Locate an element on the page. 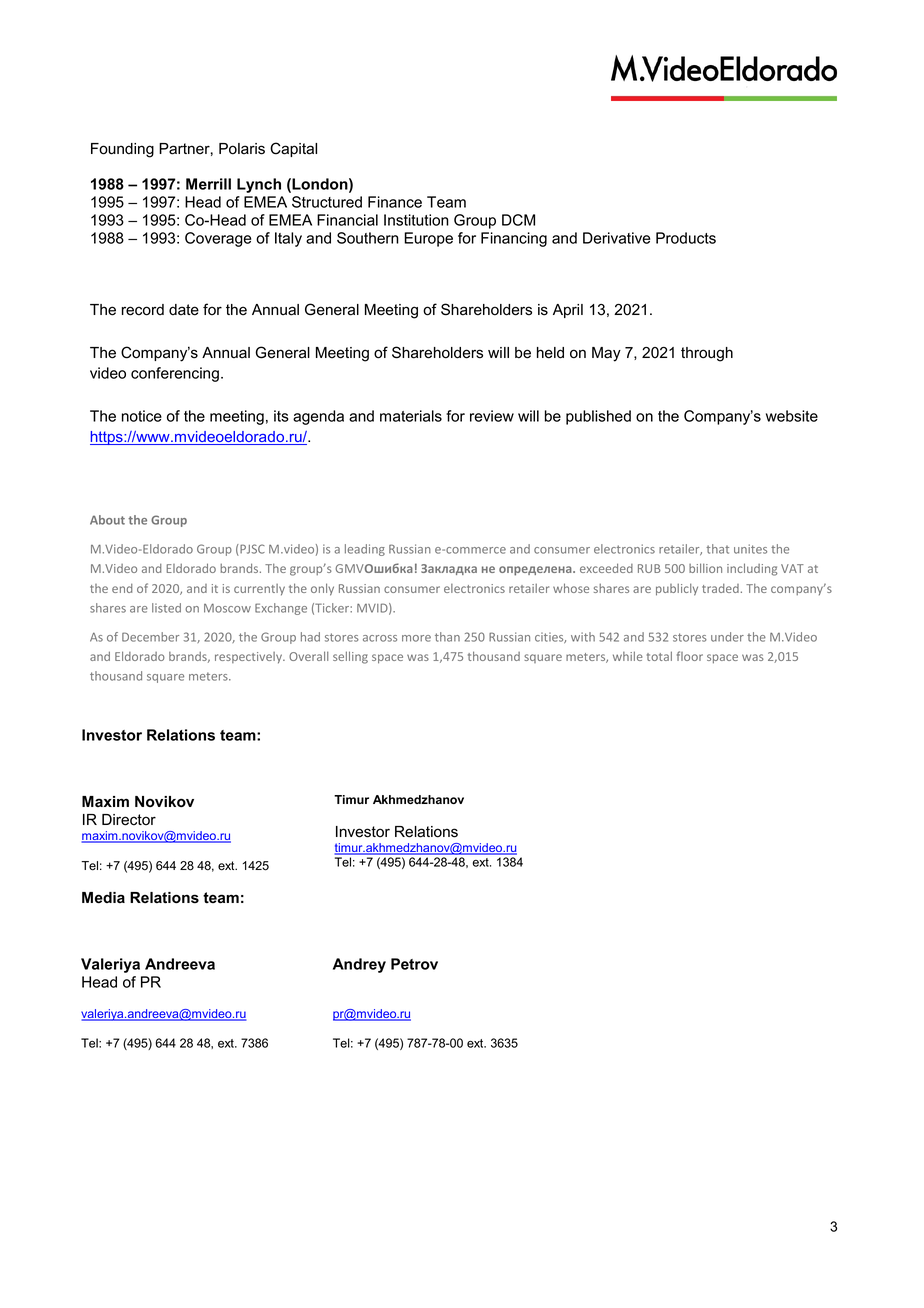  that is located at coordinates (717, 549).
